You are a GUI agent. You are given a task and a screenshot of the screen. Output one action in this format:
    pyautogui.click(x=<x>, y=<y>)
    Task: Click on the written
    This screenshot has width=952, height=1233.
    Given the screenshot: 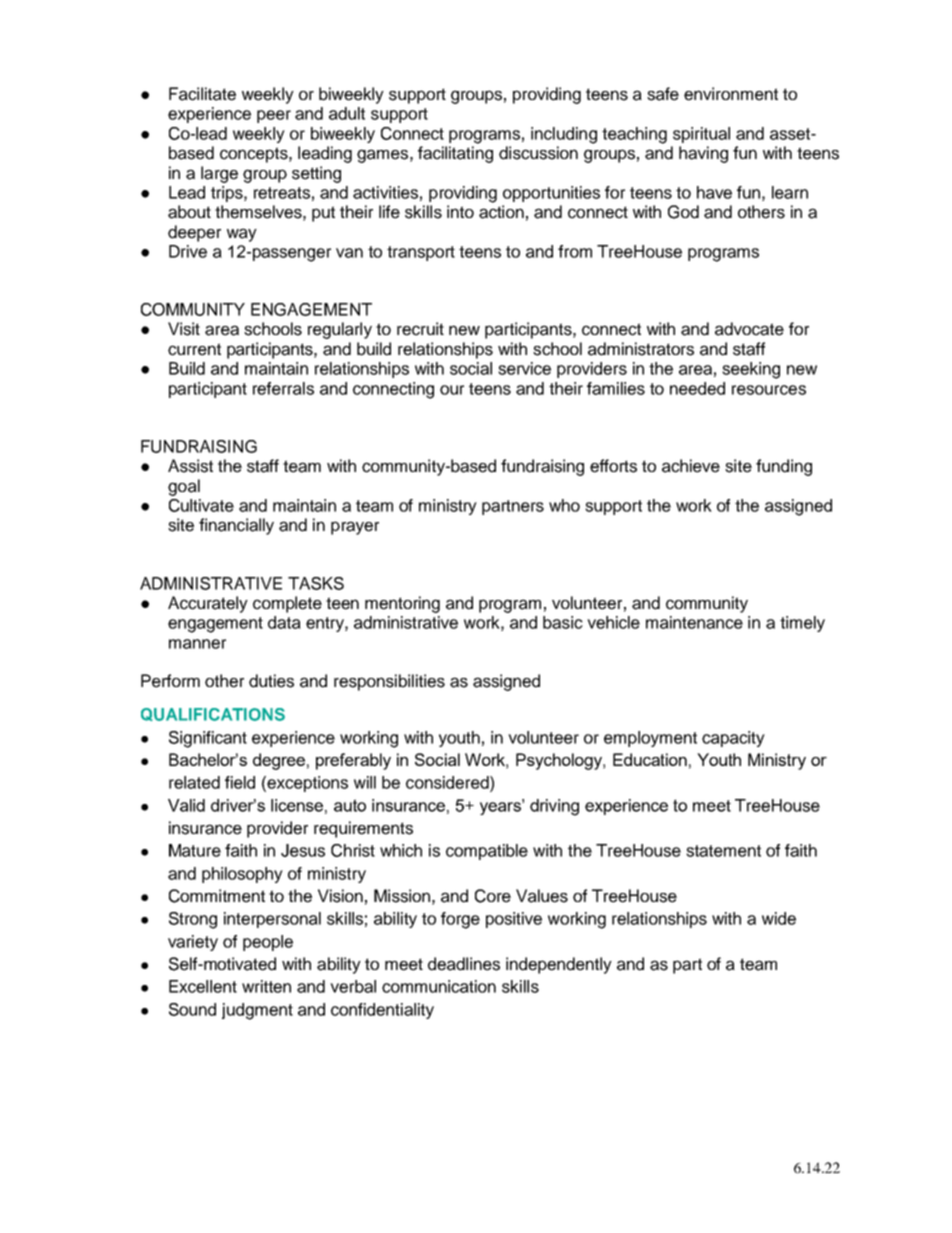 What is the action you would take?
    pyautogui.click(x=266, y=986)
